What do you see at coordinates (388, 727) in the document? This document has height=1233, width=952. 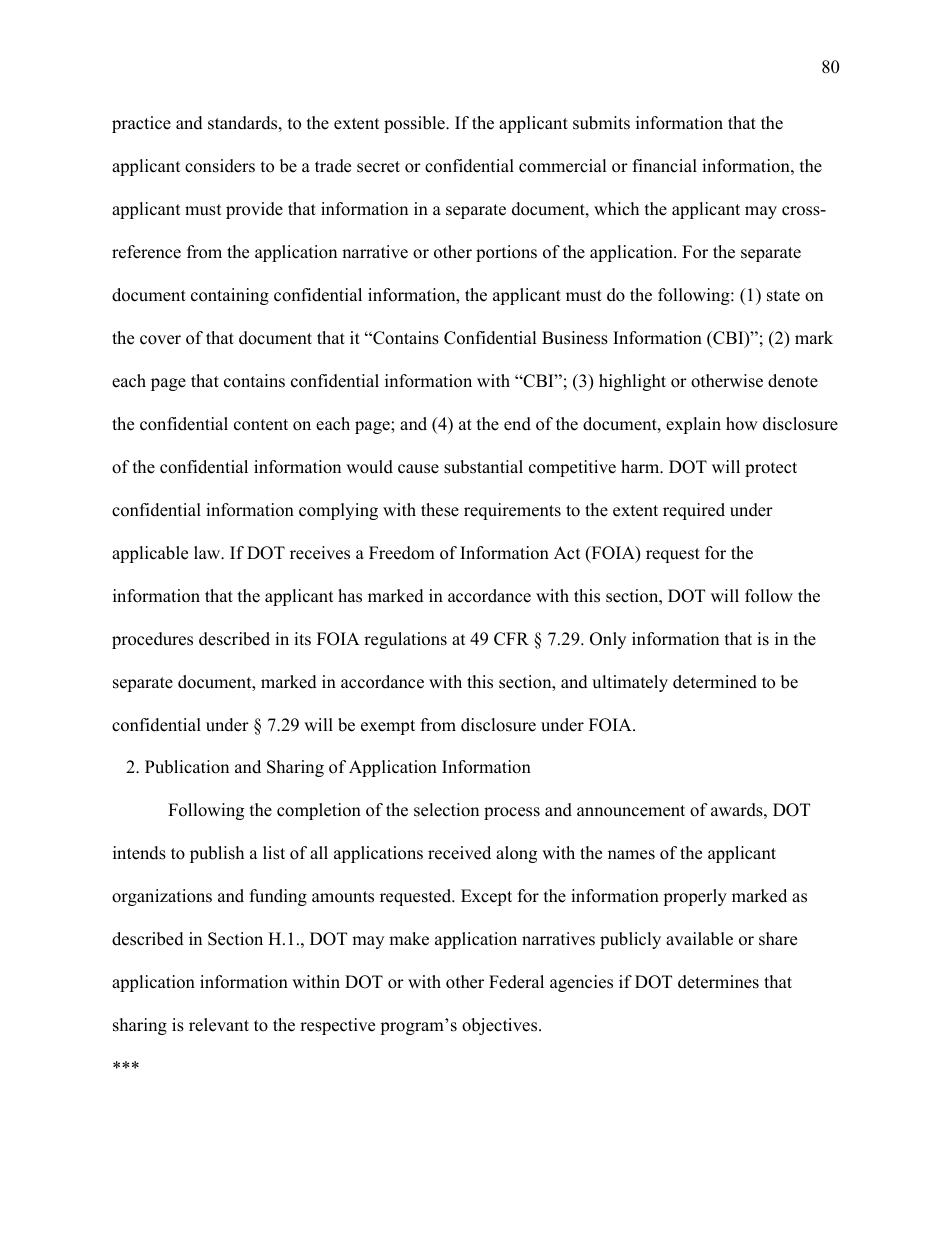 I see `exempt` at bounding box center [388, 727].
